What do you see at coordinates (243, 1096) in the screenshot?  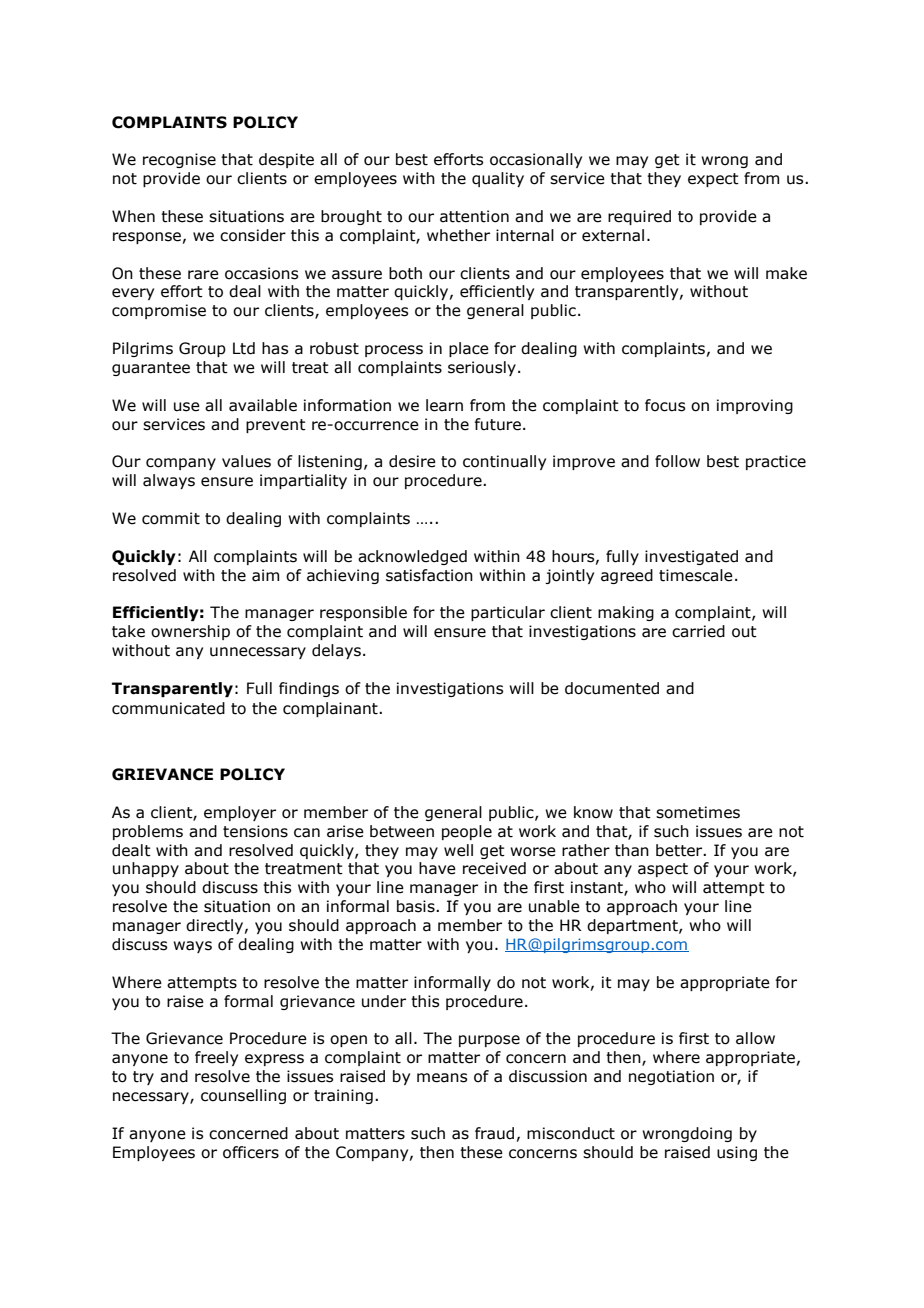 I see `counselling` at bounding box center [243, 1096].
